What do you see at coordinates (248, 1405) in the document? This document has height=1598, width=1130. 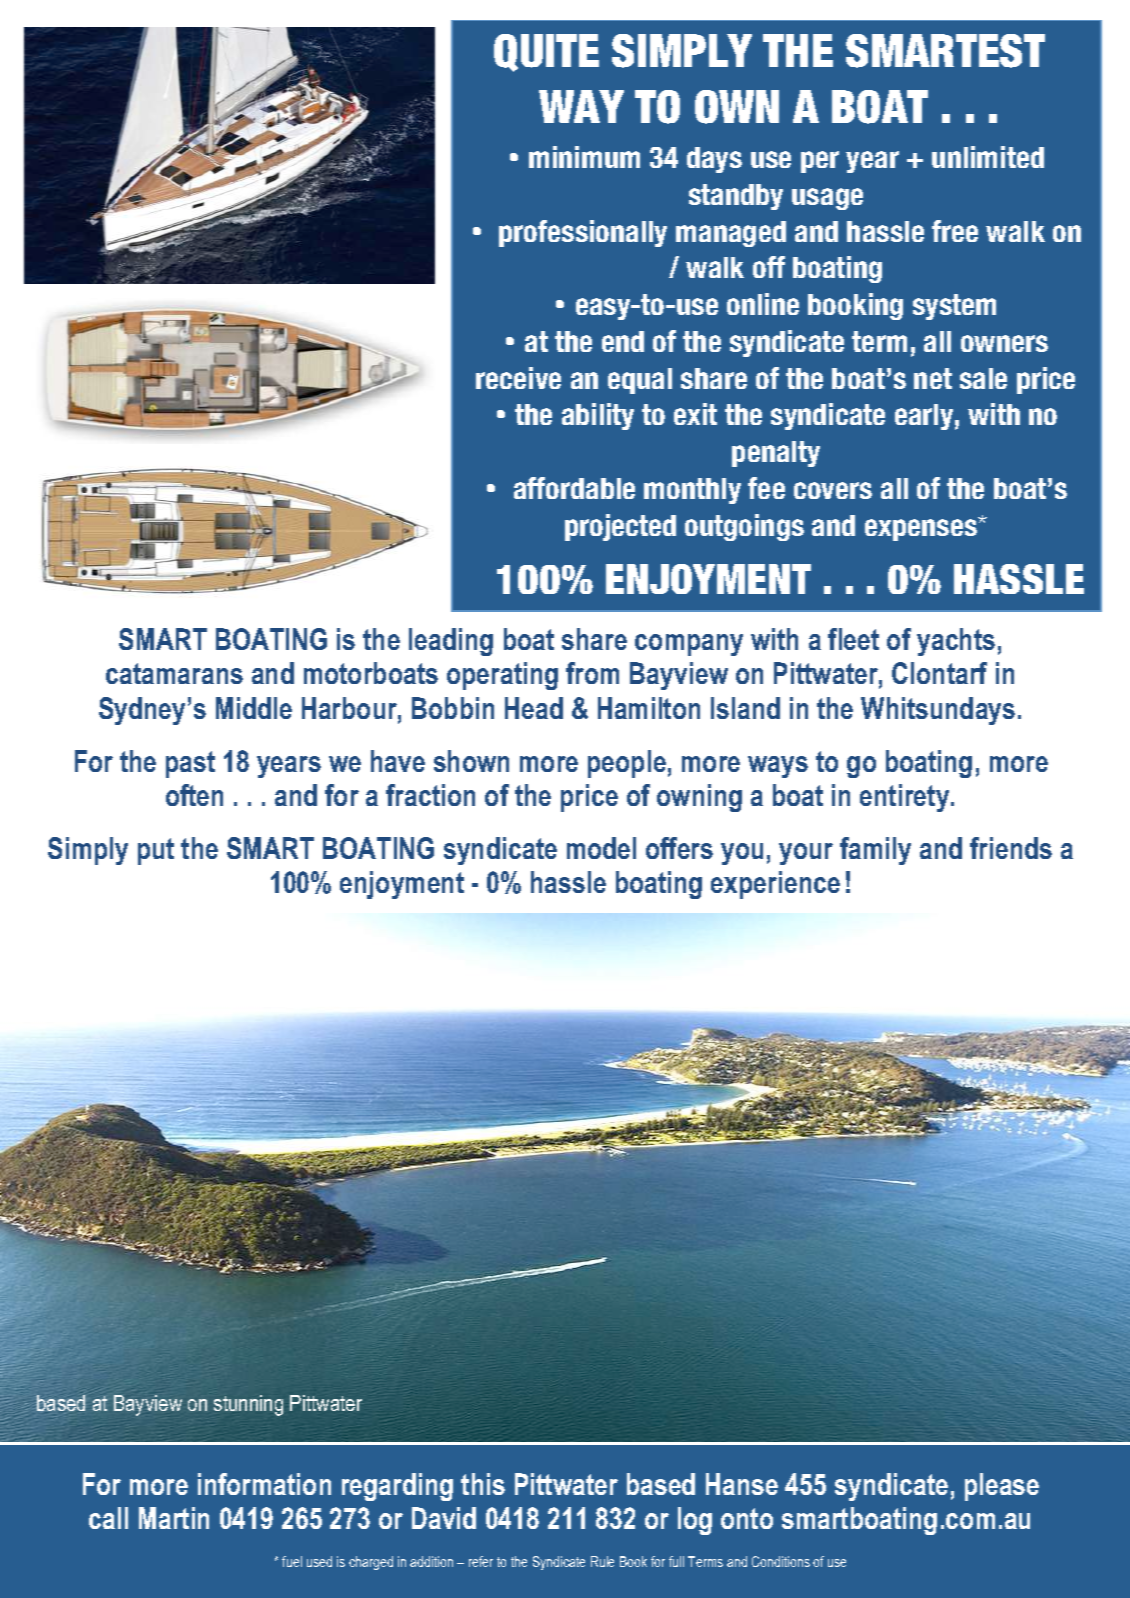 I see `stunning` at bounding box center [248, 1405].
